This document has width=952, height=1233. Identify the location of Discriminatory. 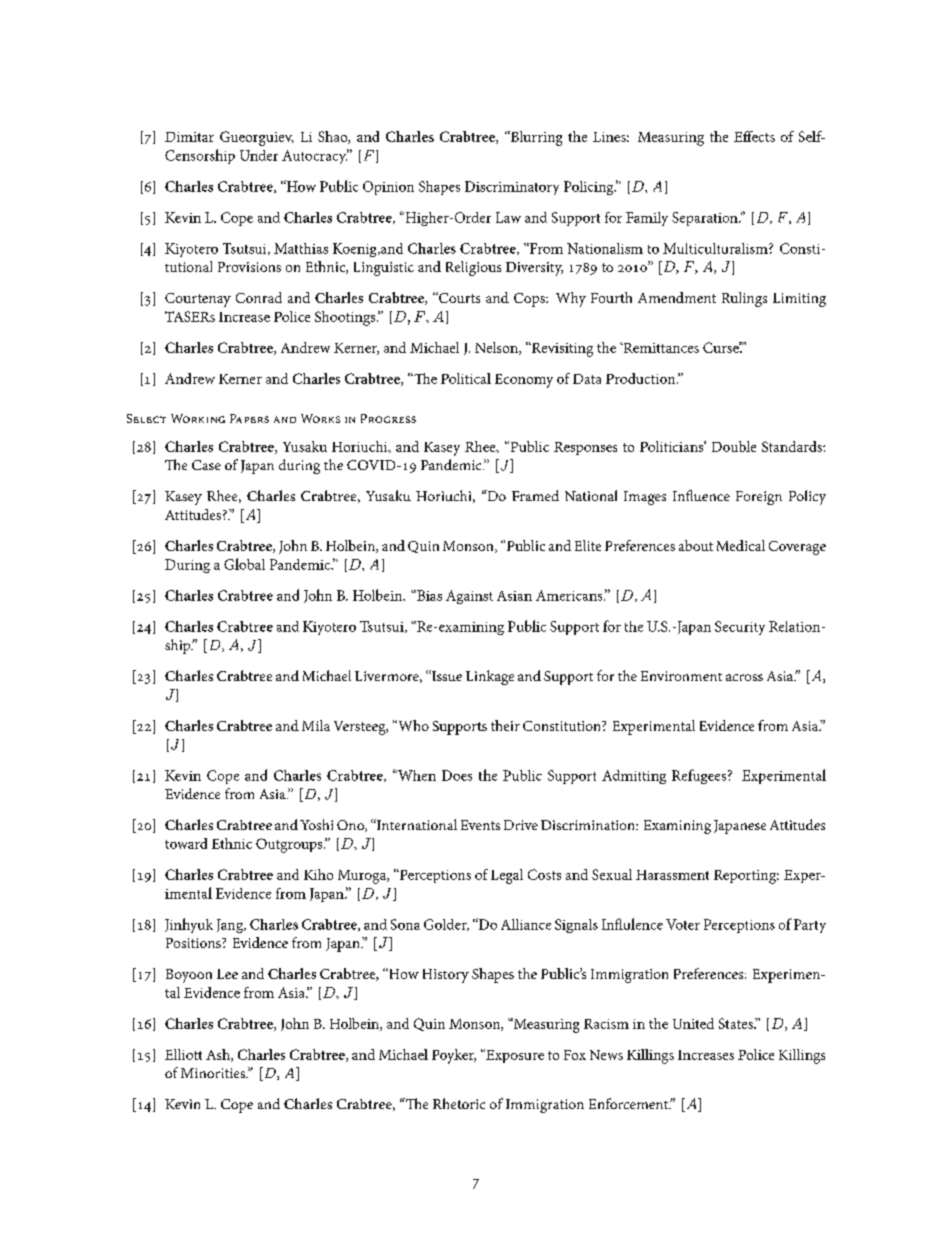
(512, 188).
